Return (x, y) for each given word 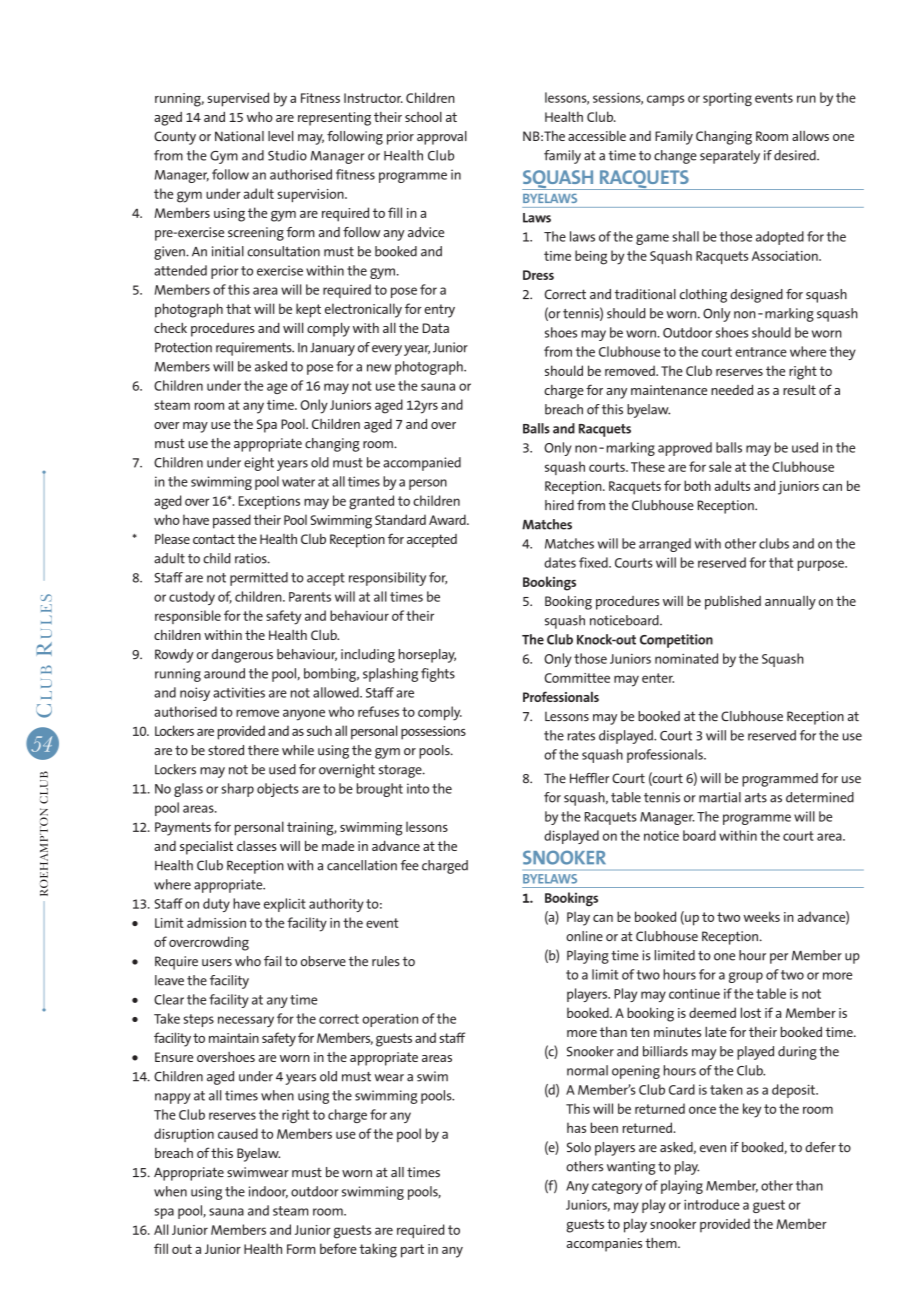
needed (732, 390)
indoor (268, 1192)
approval (442, 138)
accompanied (422, 464)
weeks (761, 916)
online (584, 936)
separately (730, 157)
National (239, 136)
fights (438, 675)
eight (259, 464)
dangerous (242, 656)
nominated (686, 658)
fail (272, 961)
